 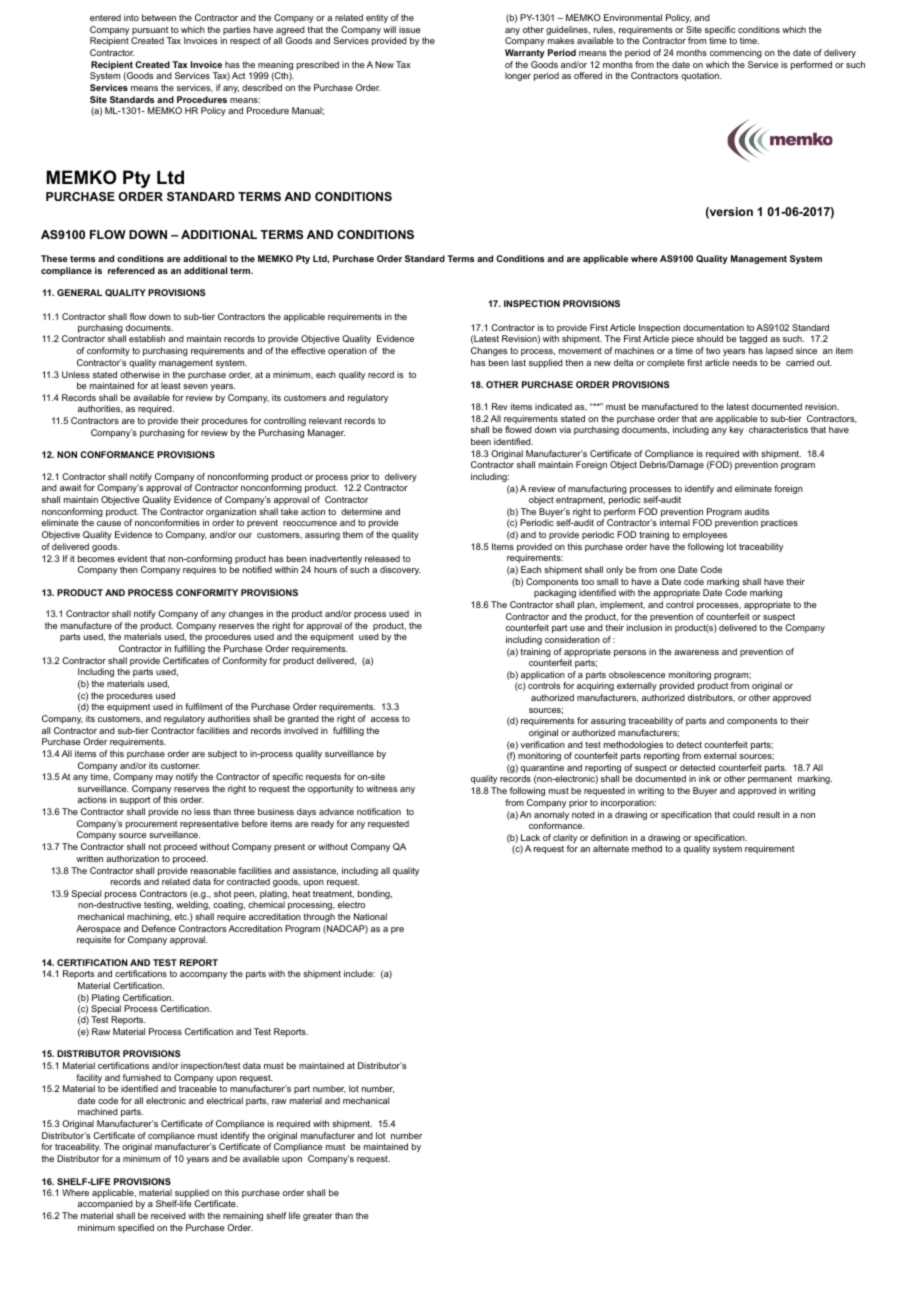 What do you see at coordinates (410, 29) in the image?
I see `issue` at bounding box center [410, 29].
